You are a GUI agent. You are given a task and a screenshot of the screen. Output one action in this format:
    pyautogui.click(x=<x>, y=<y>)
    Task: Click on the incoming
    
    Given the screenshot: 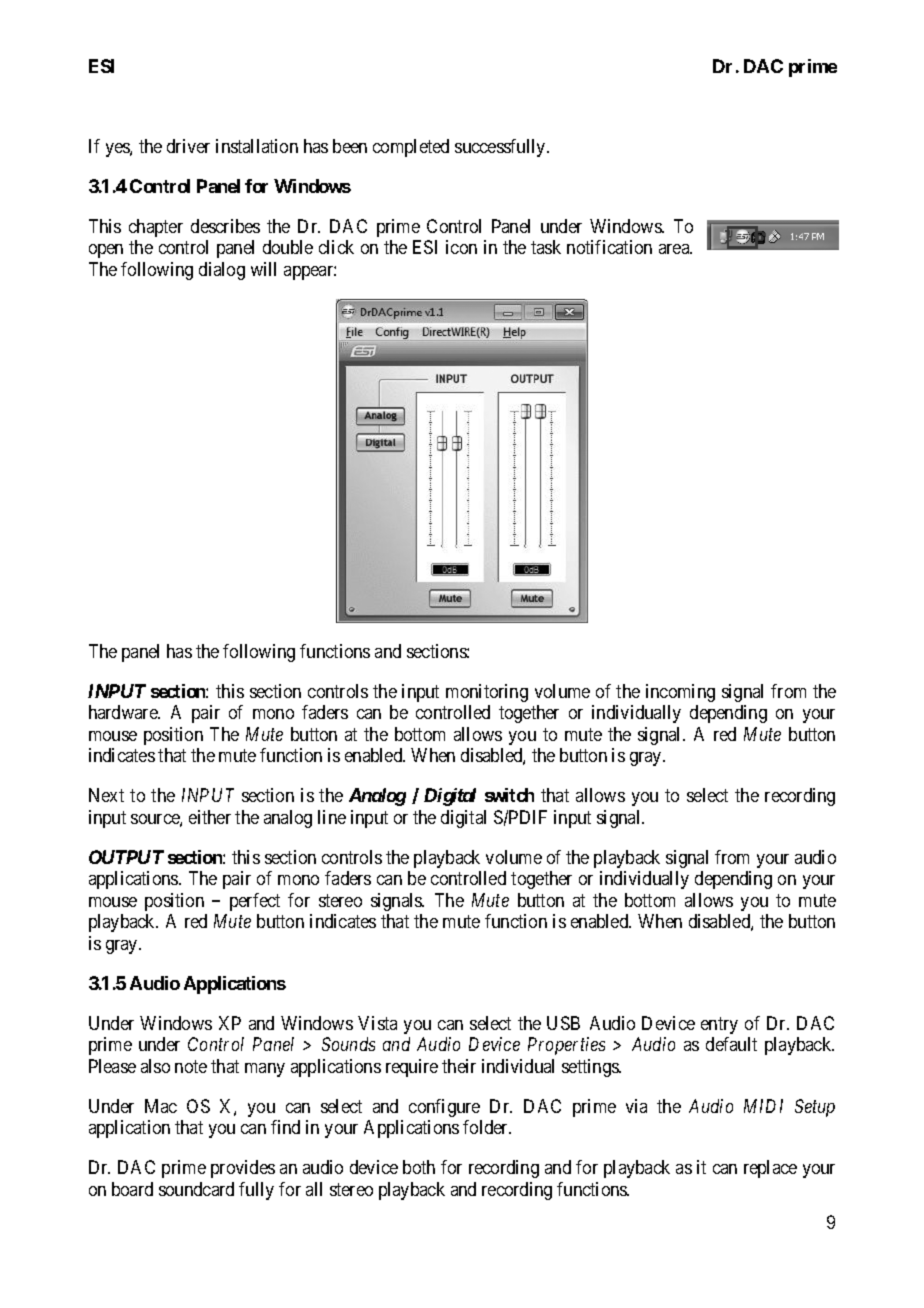 What is the action you would take?
    pyautogui.click(x=680, y=693)
